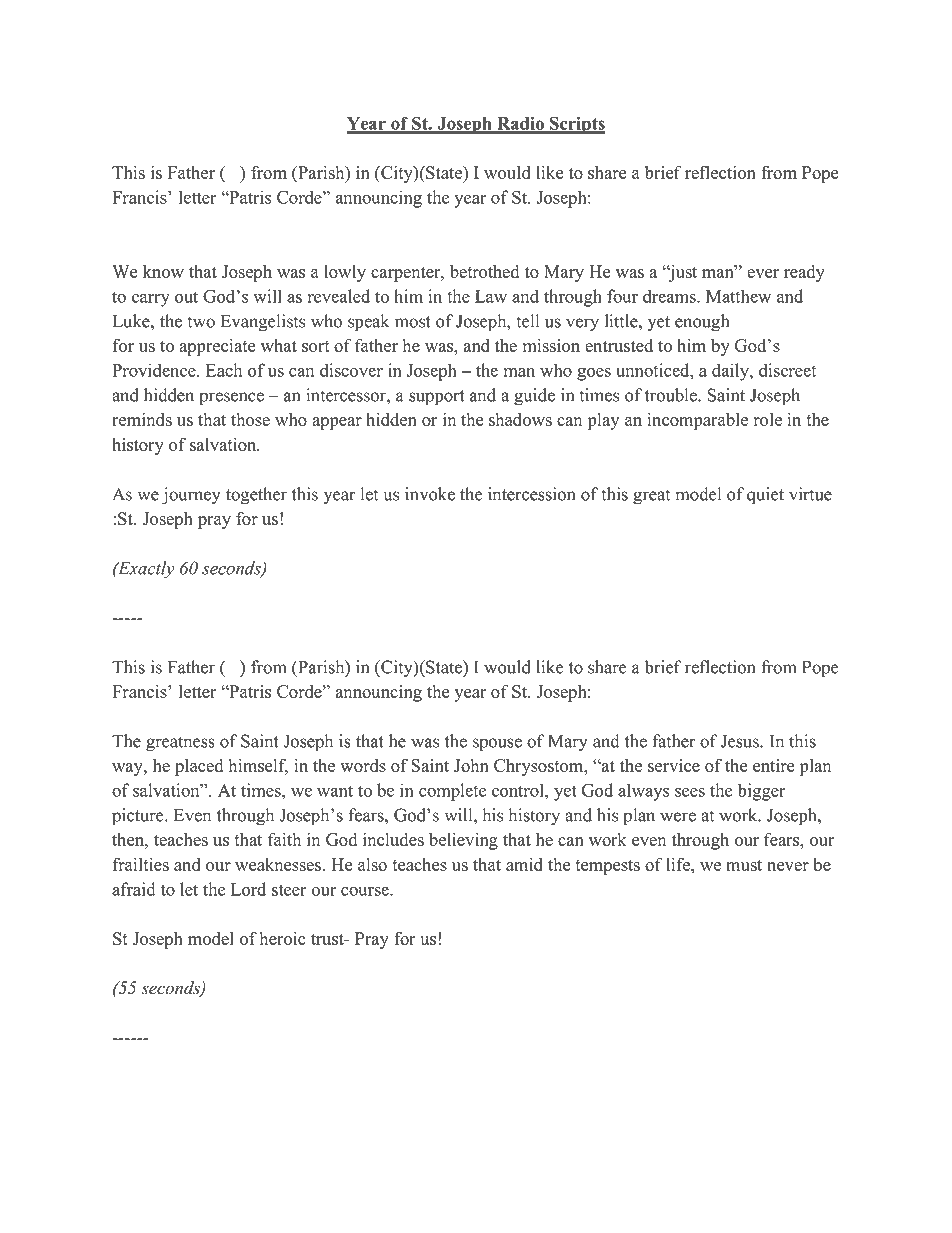 The image size is (952, 1233). I want to click on must, so click(744, 865).
